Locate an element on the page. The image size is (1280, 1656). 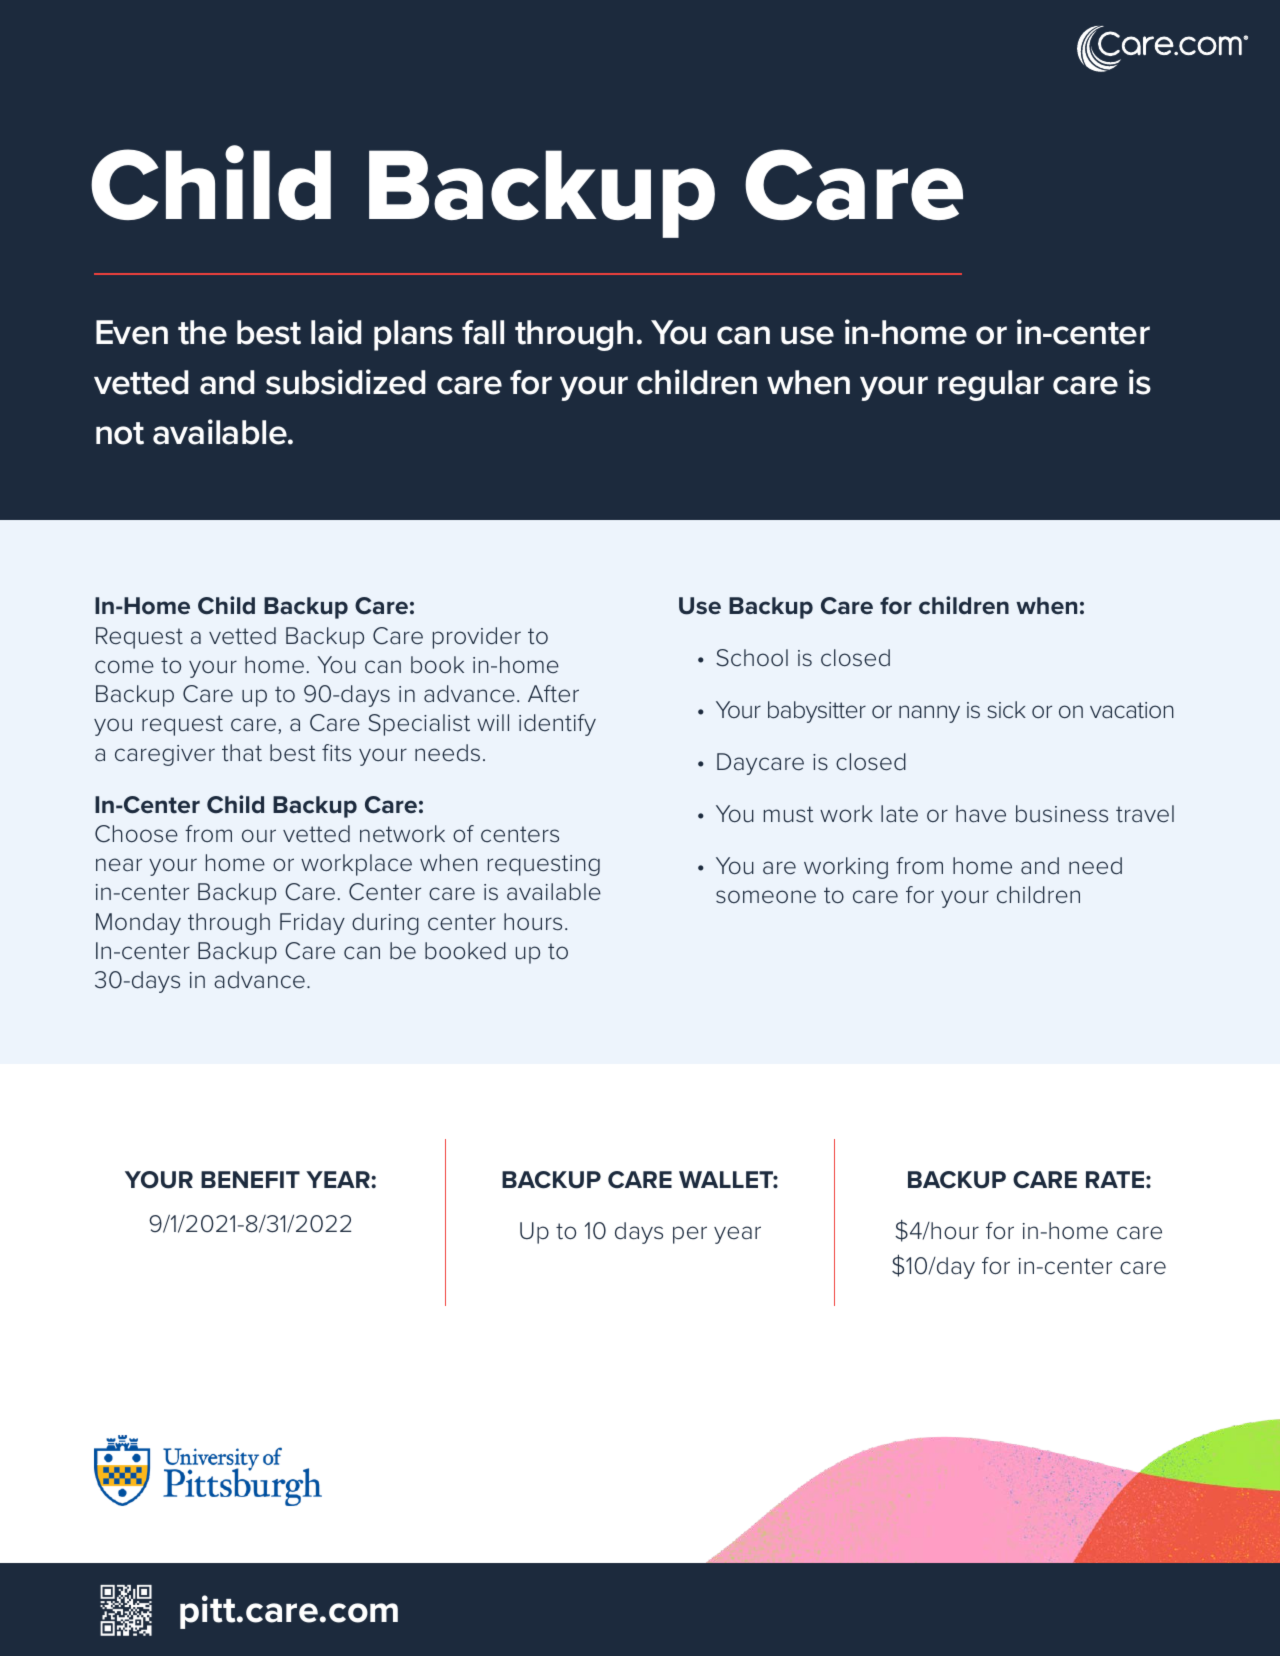
come is located at coordinates (124, 667).
